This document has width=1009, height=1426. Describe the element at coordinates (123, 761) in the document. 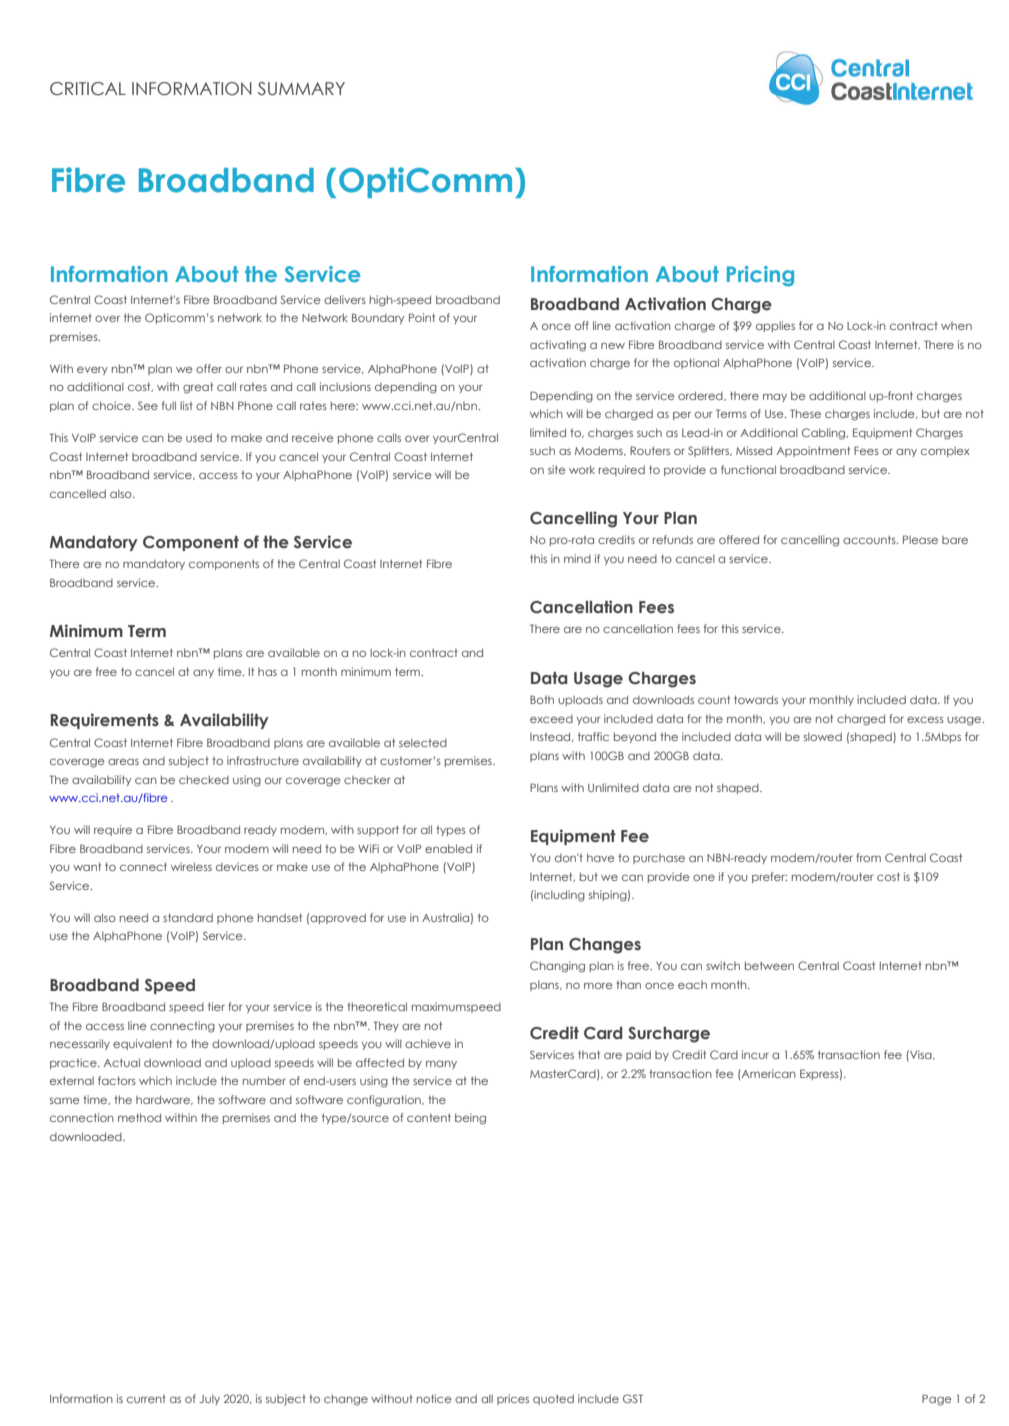

I see `areas` at that location.
